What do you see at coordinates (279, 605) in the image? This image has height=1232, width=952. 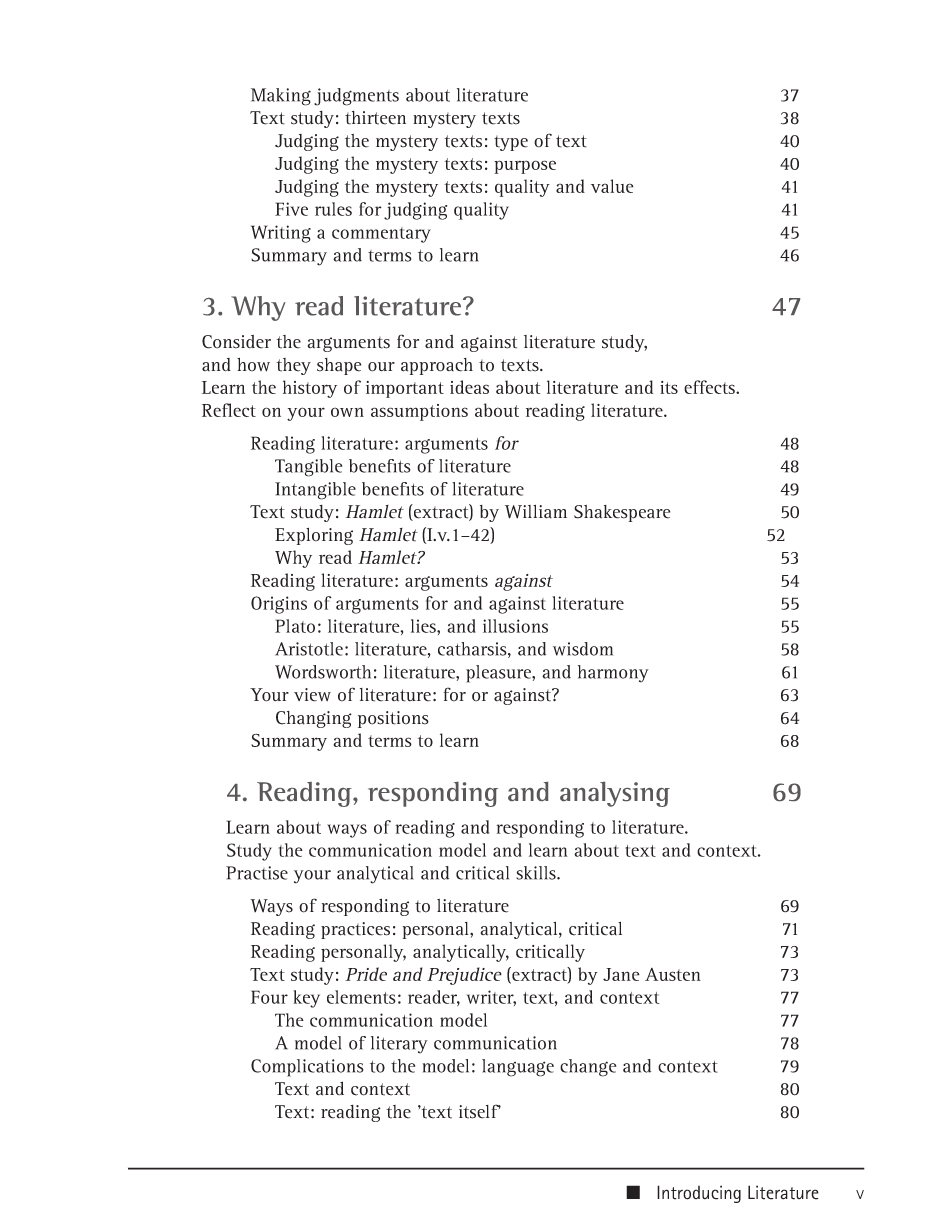 I see `Origins` at bounding box center [279, 605].
